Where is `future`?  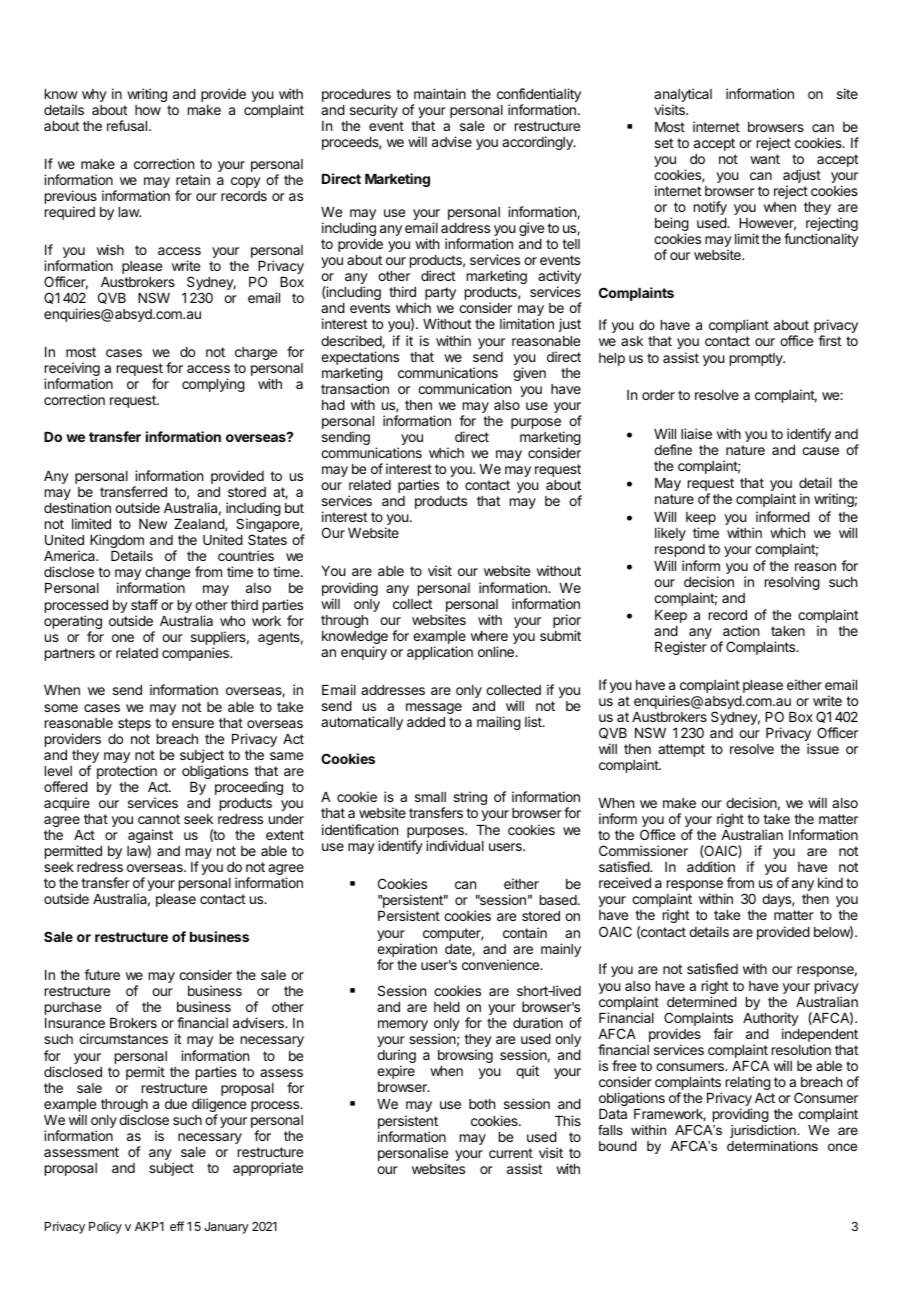
future is located at coordinates (102, 974).
